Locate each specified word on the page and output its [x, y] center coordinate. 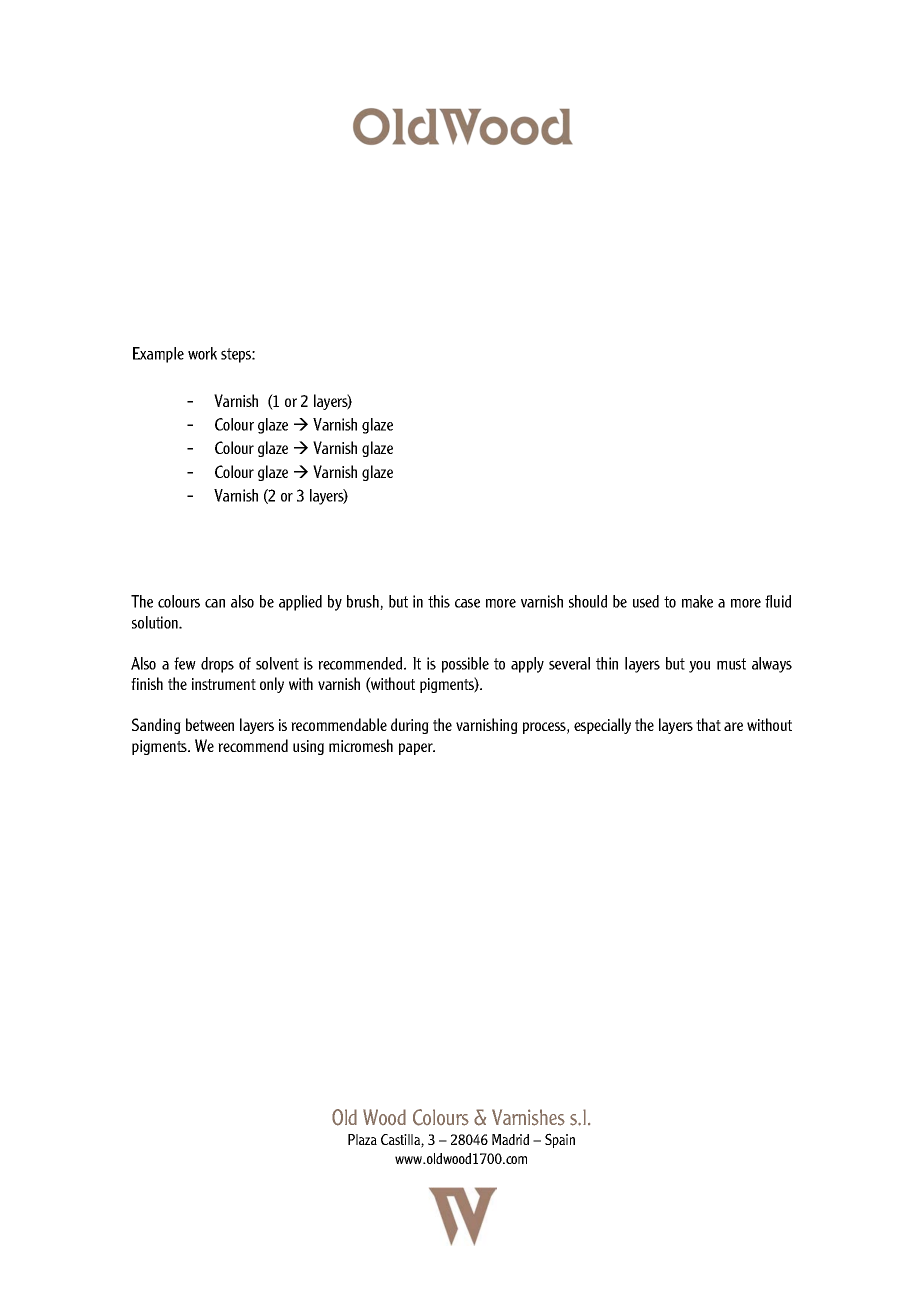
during [410, 726]
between [210, 724]
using [308, 747]
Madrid [510, 1139]
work [202, 353]
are [733, 726]
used [646, 601]
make [697, 601]
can [215, 603]
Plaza [362, 1139]
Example [158, 355]
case [467, 603]
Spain [560, 1140]
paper [417, 749]
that [708, 724]
